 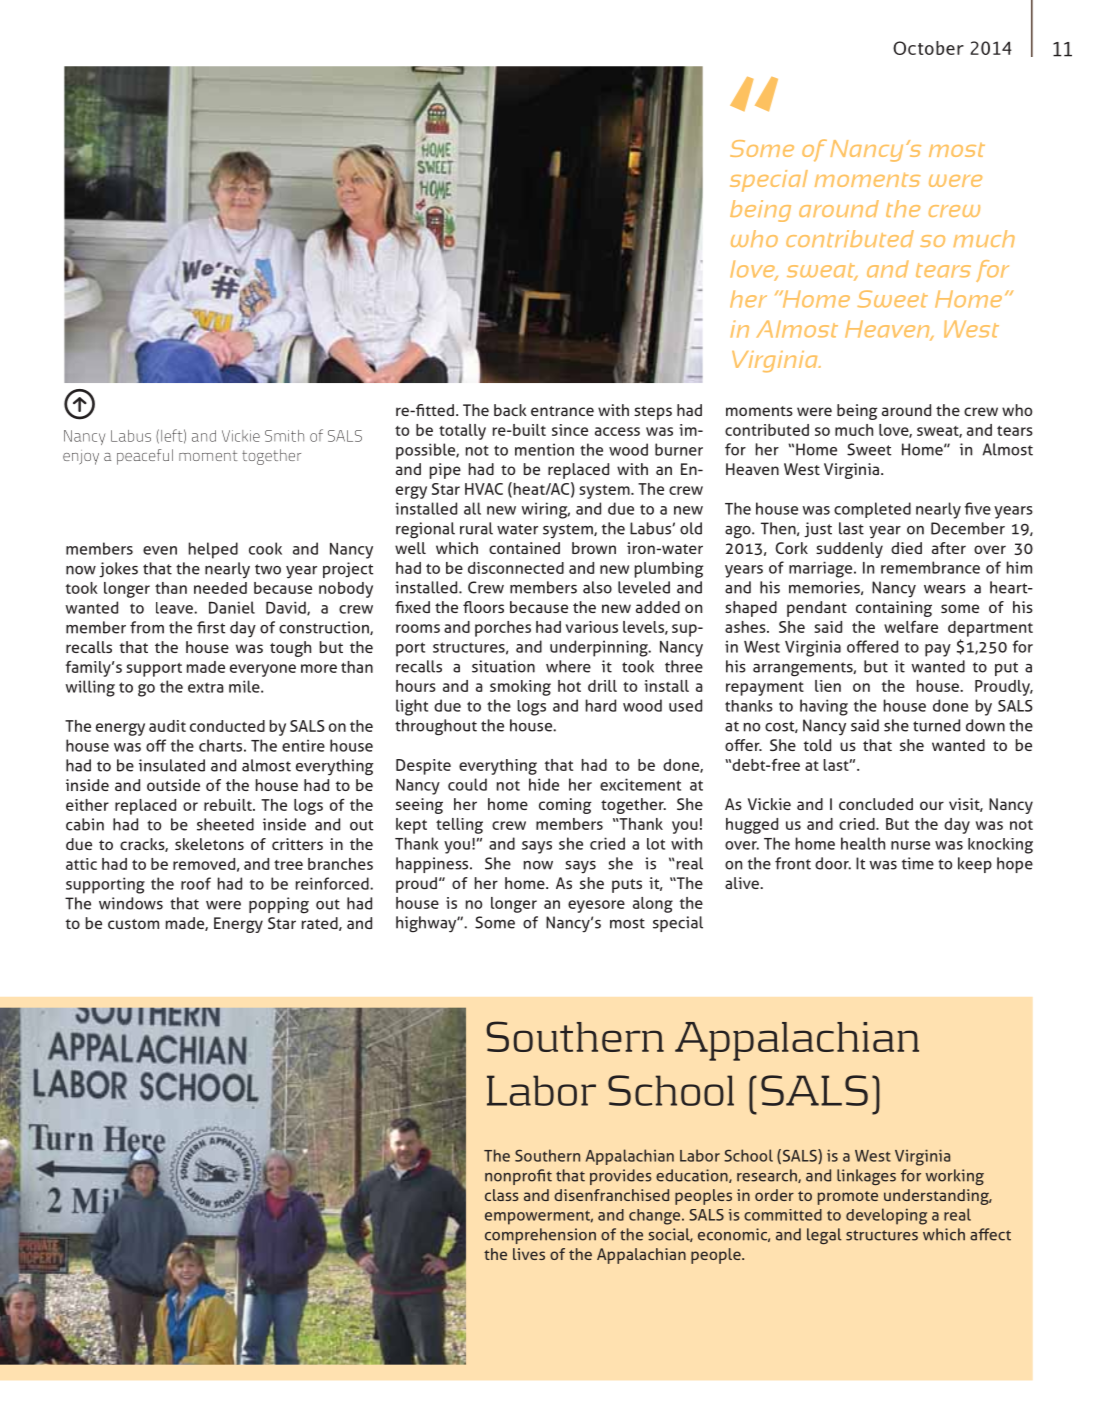 What do you see at coordinates (769, 181) in the document?
I see `special` at bounding box center [769, 181].
